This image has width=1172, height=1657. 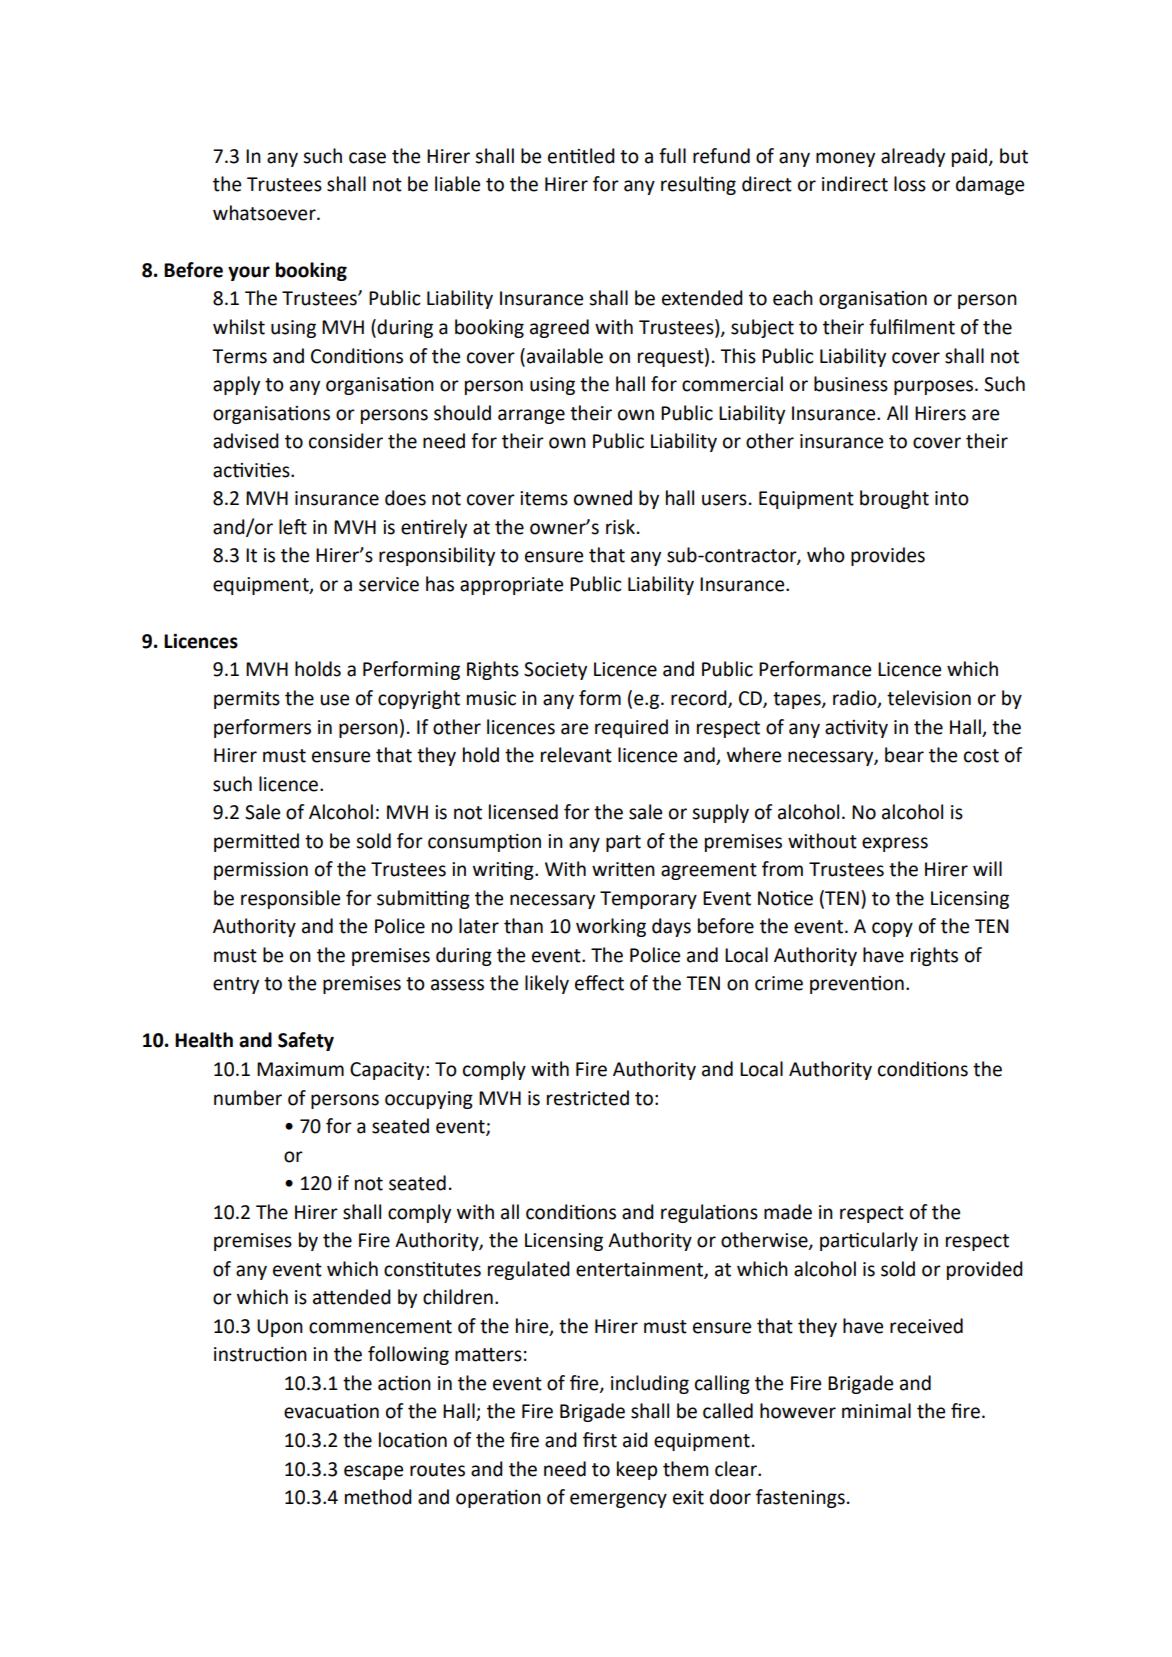 I want to click on loss, so click(x=910, y=184).
